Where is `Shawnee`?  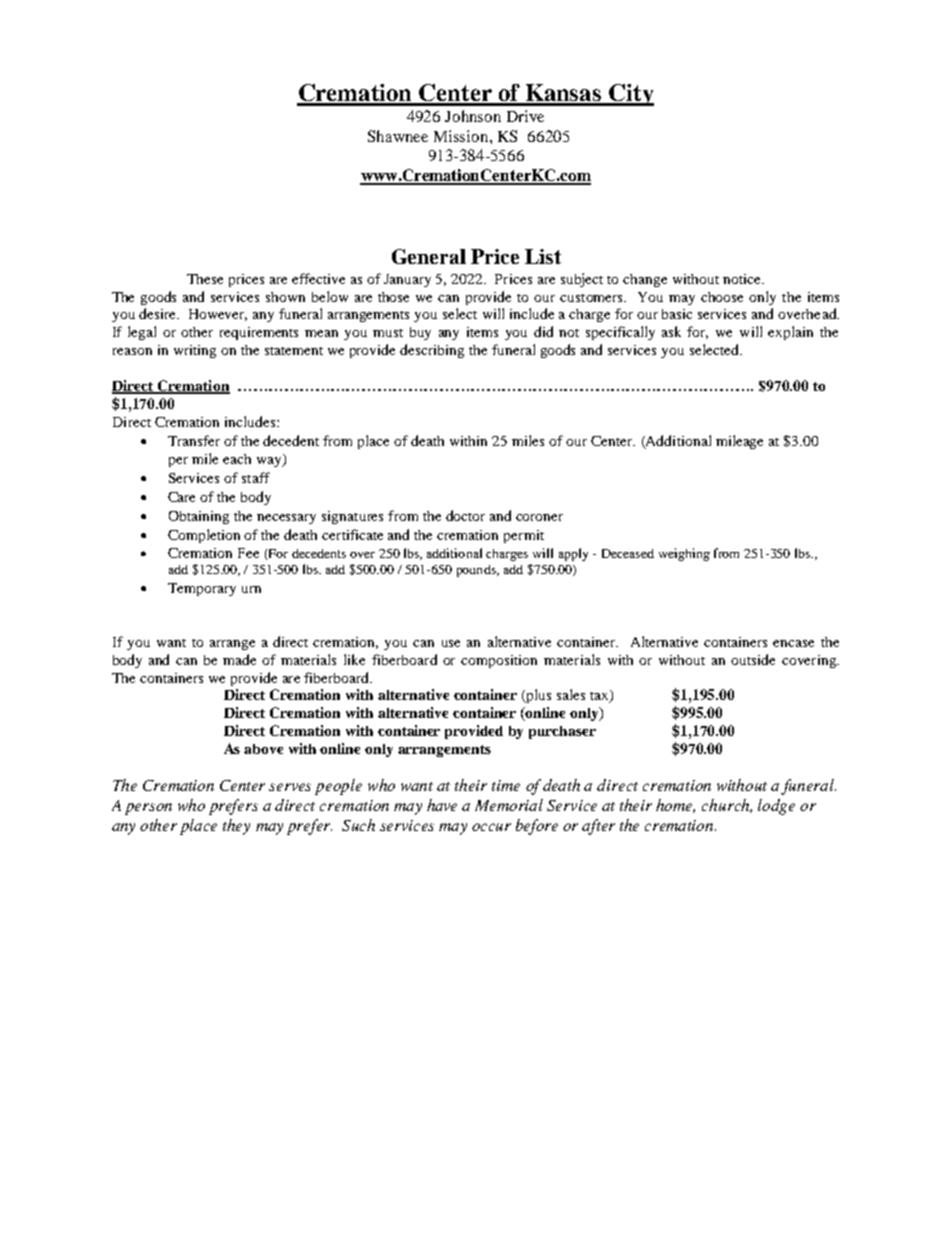 Shawnee is located at coordinates (398, 136).
